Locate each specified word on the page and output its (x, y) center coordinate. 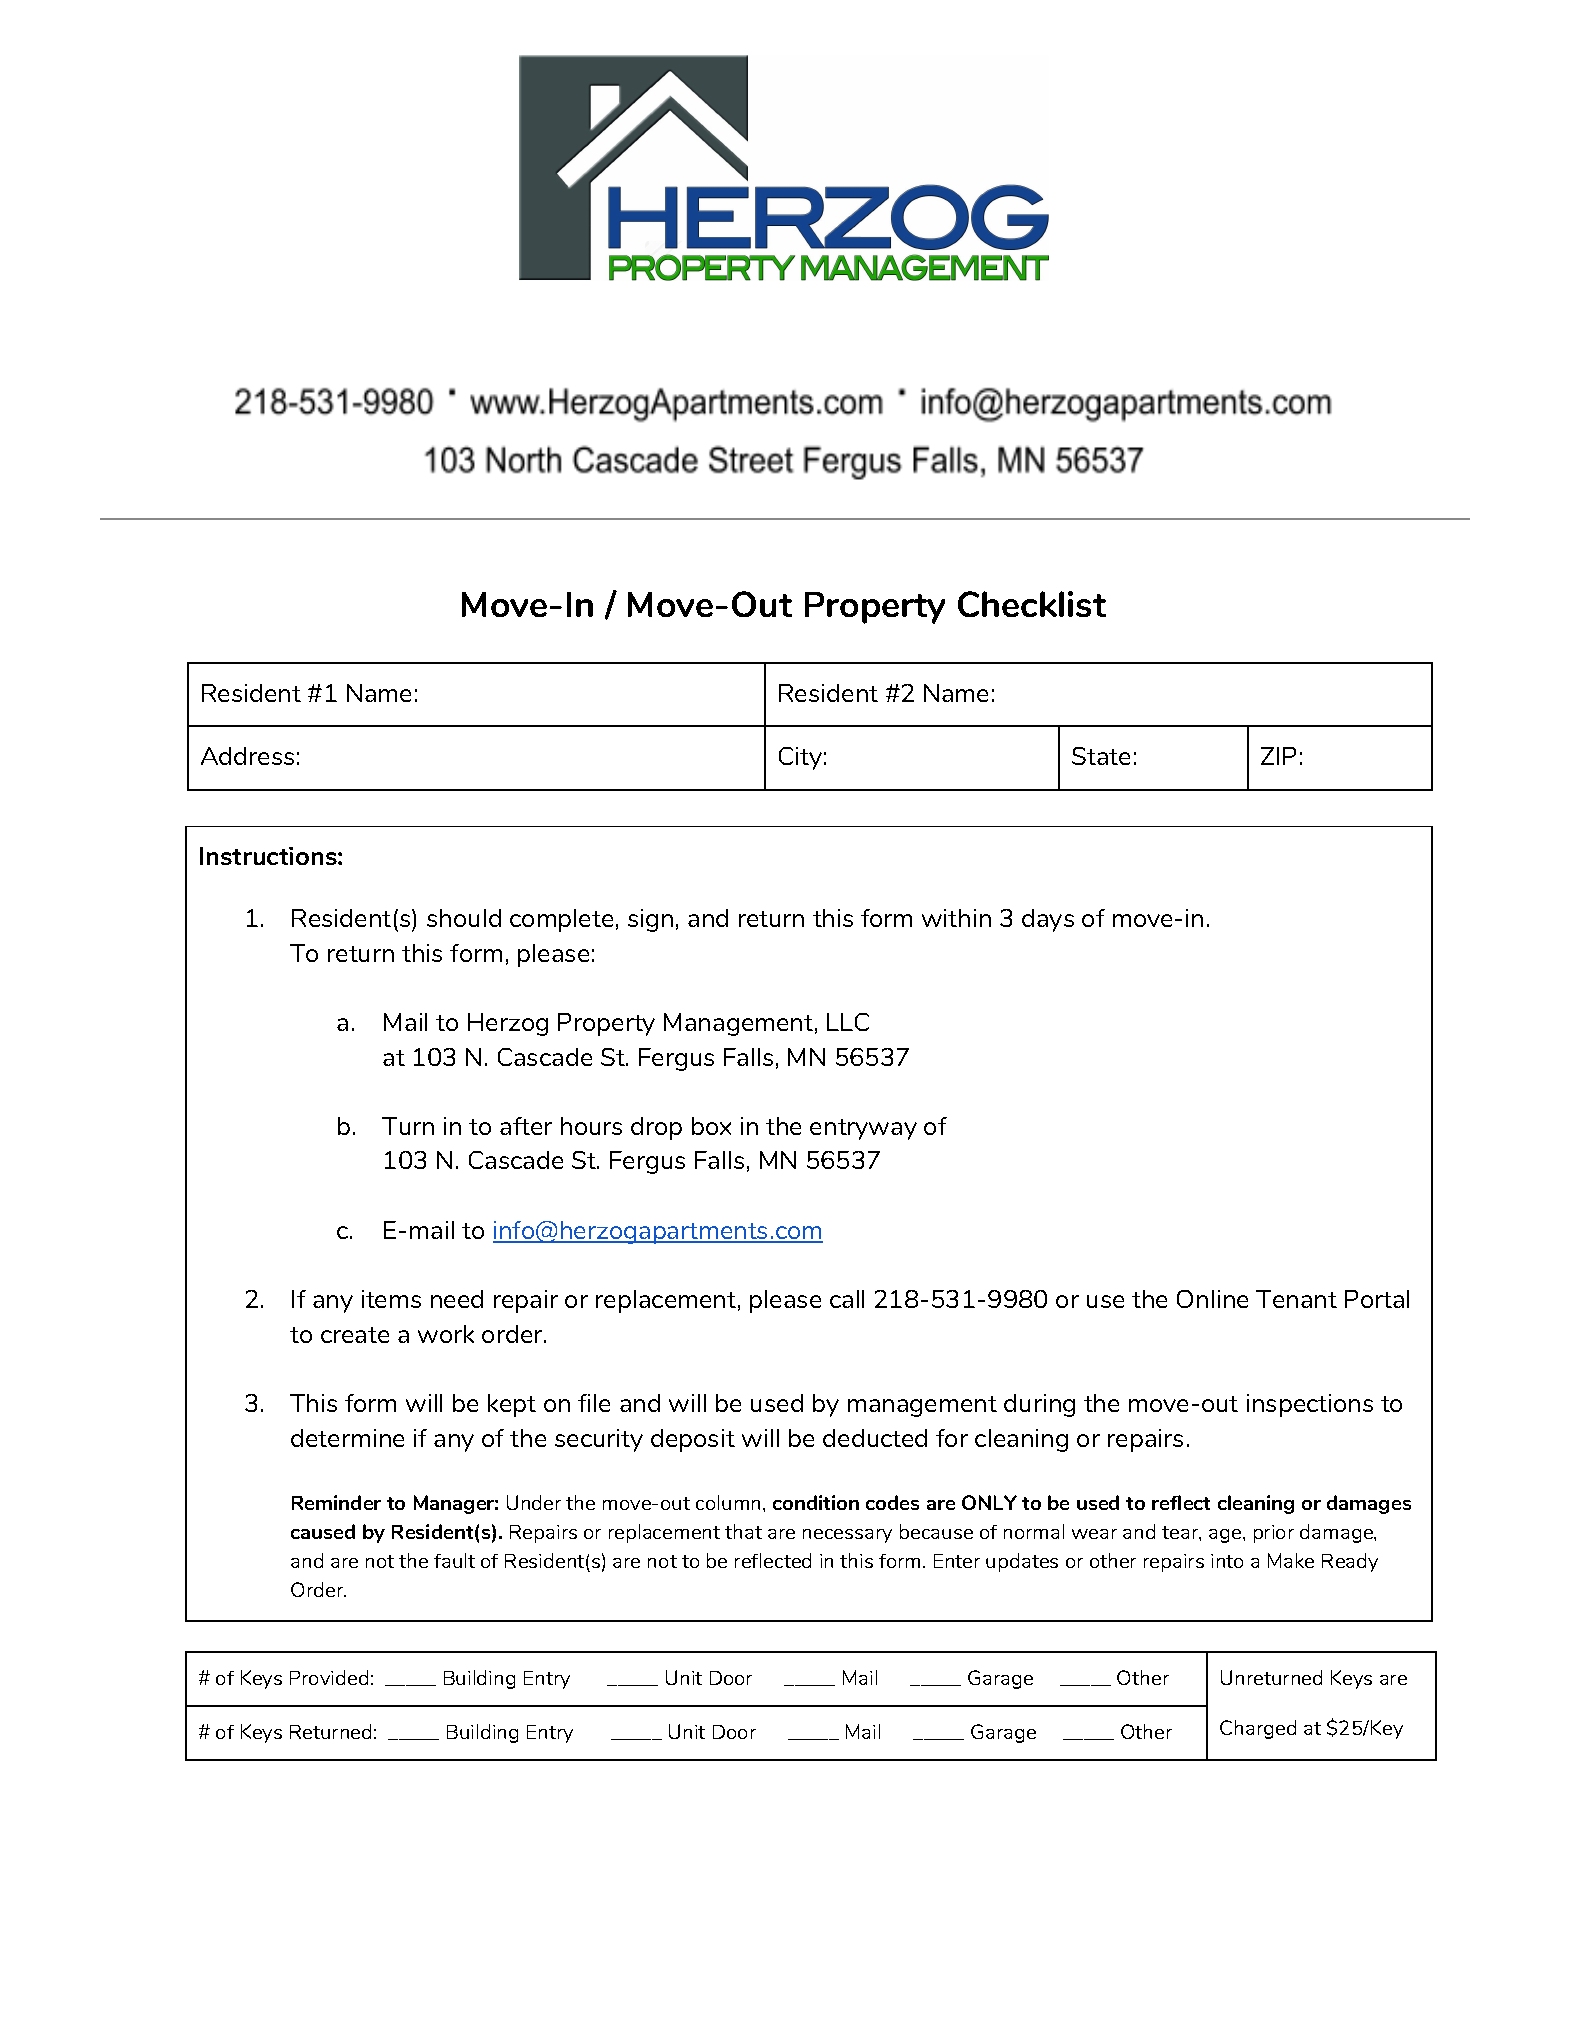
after (526, 1126)
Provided (329, 1677)
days (1048, 920)
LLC (848, 1022)
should (464, 918)
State (1101, 756)
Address (247, 756)
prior (1274, 1534)
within (956, 918)
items (391, 1299)
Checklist (1032, 604)
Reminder (336, 1502)
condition (816, 1502)
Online (1212, 1299)
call (847, 1299)
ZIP (1278, 756)
